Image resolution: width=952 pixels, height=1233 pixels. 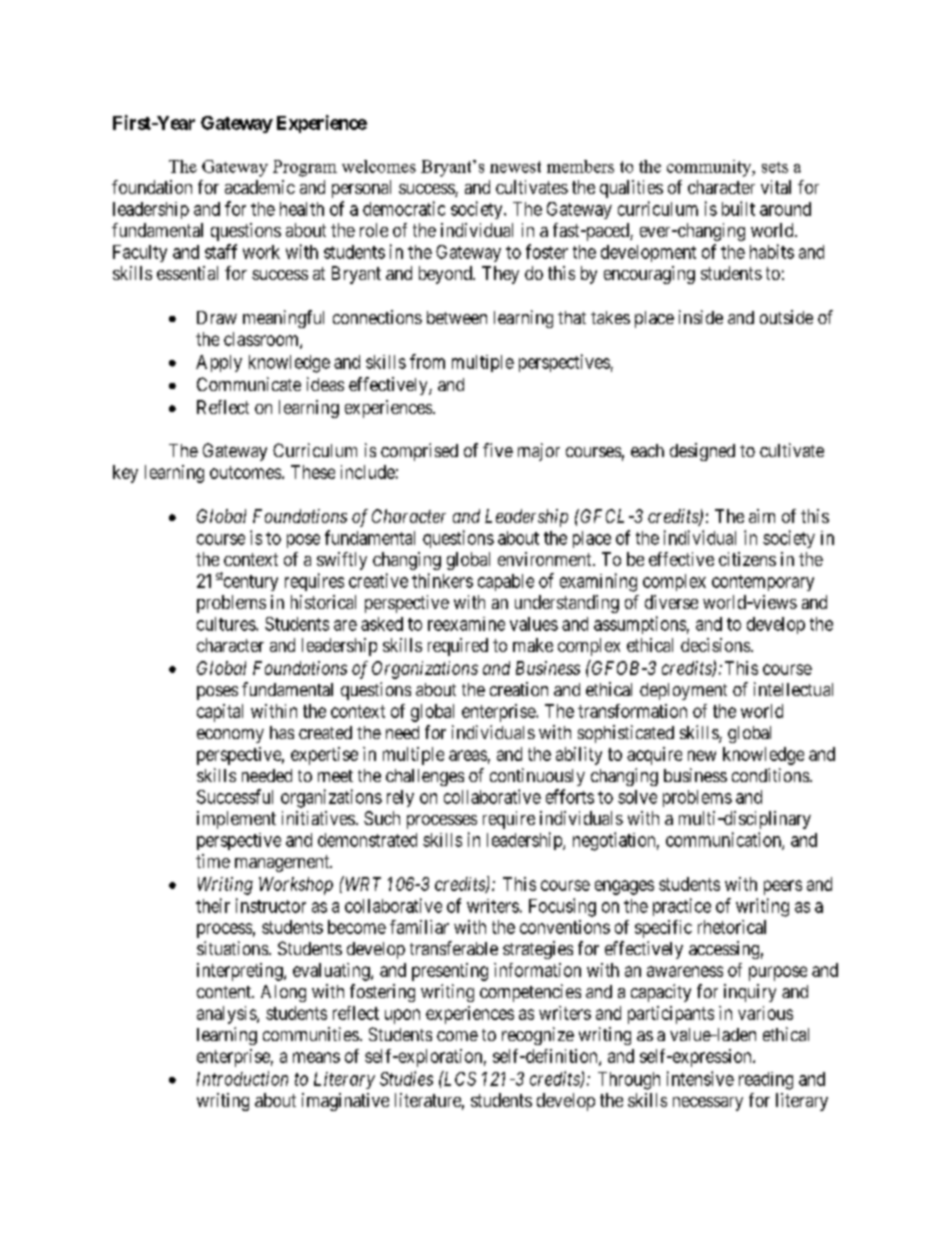 I want to click on their, so click(x=213, y=905).
